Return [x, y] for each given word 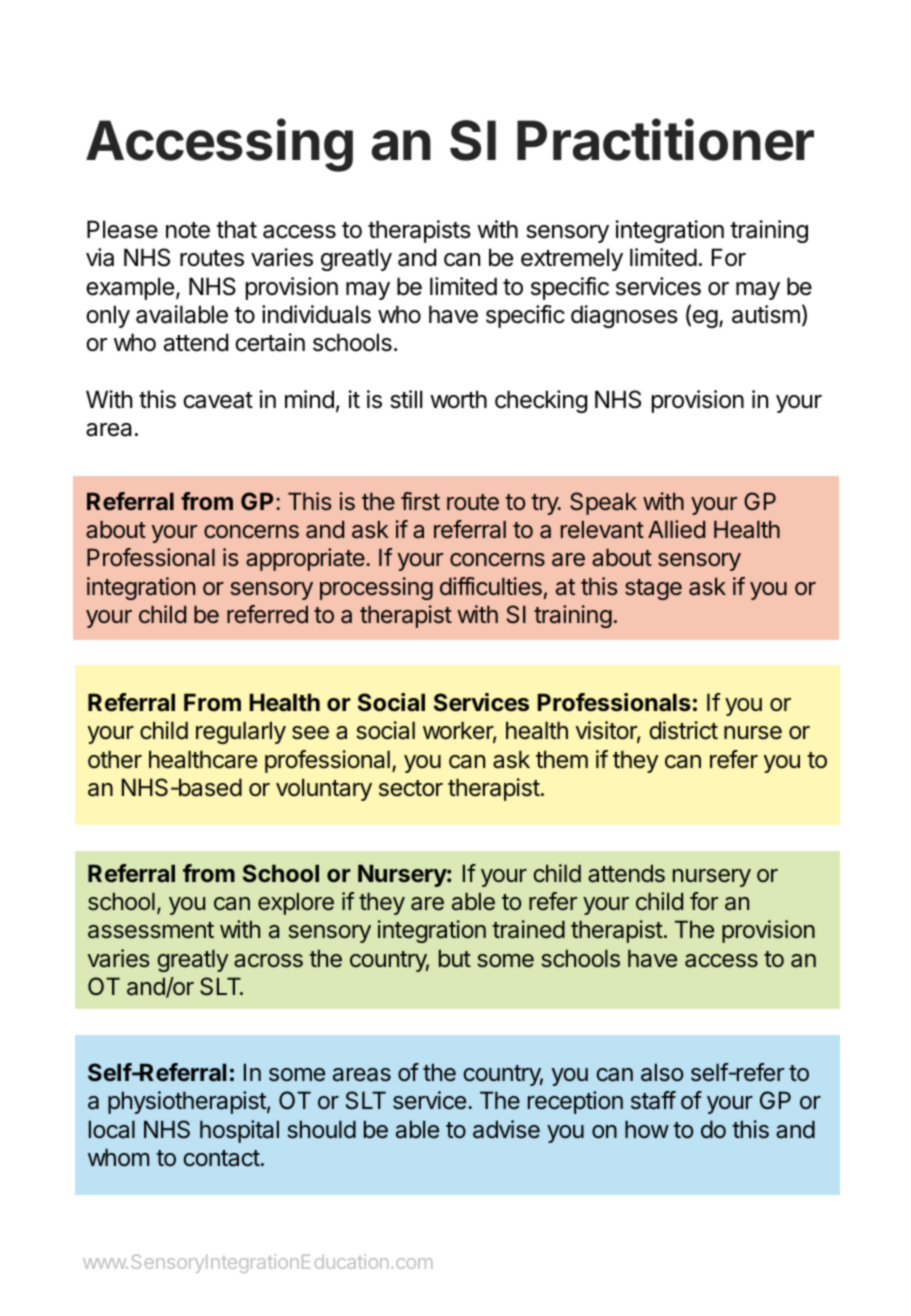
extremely [572, 259]
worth [458, 399]
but [455, 958]
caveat [218, 400]
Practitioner [665, 140]
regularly [241, 732]
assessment [151, 930]
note [188, 230]
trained [528, 929]
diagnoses [624, 316]
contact [221, 1158]
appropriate [306, 559]
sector [411, 788]
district [683, 730]
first [420, 501]
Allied [676, 529]
